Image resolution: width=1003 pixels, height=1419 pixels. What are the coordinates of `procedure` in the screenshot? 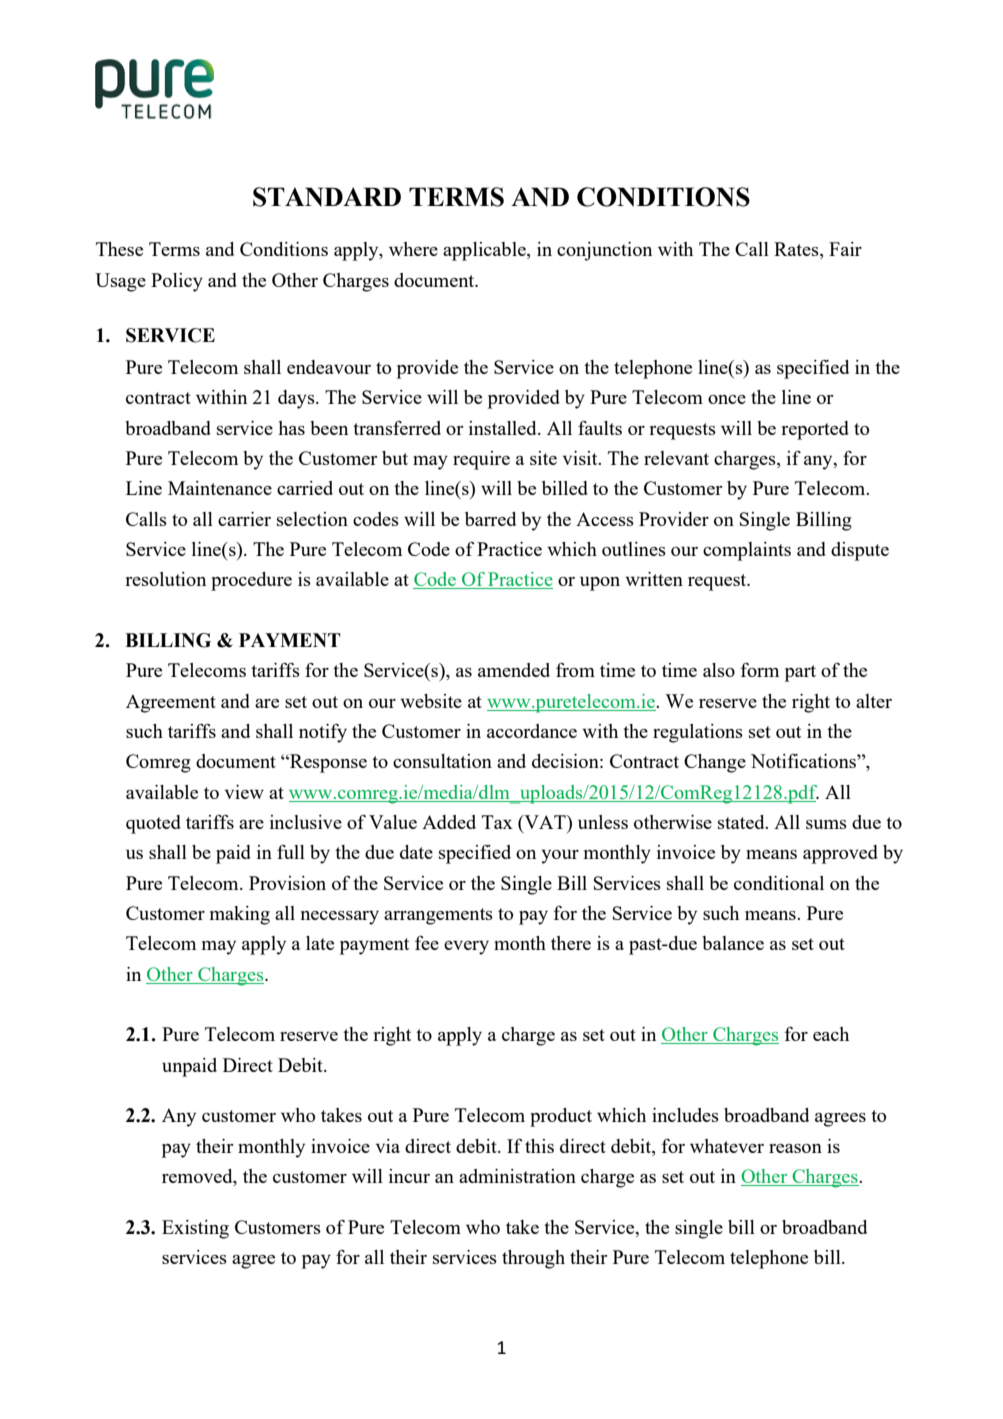 It's located at (251, 581).
